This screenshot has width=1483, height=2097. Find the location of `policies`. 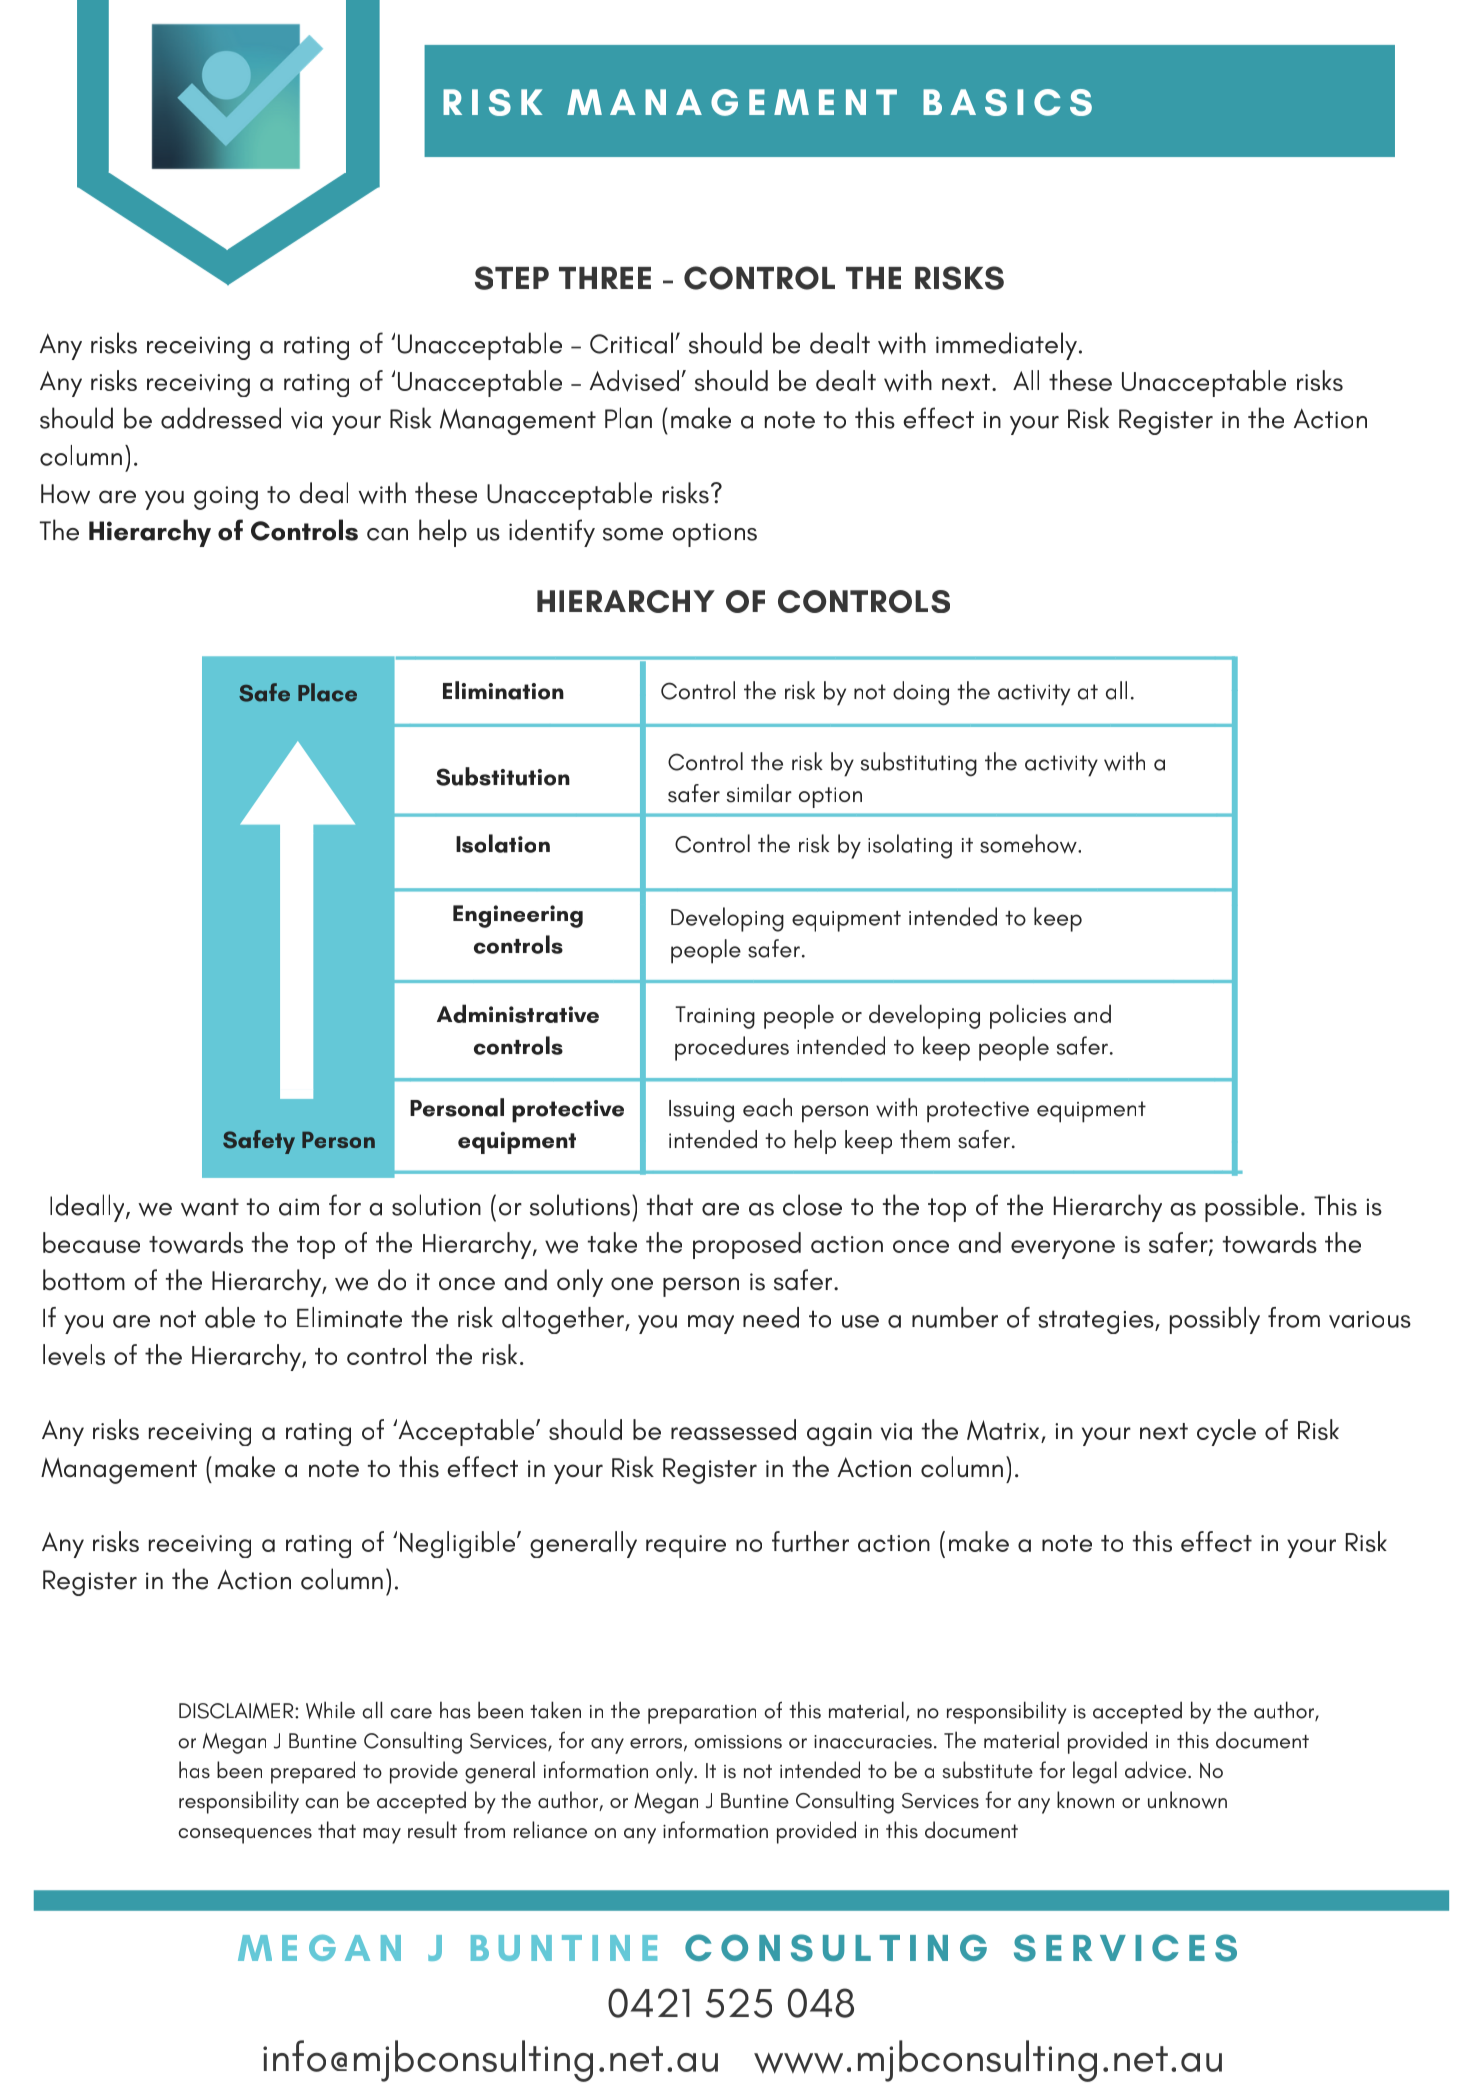

policies is located at coordinates (1028, 1016).
